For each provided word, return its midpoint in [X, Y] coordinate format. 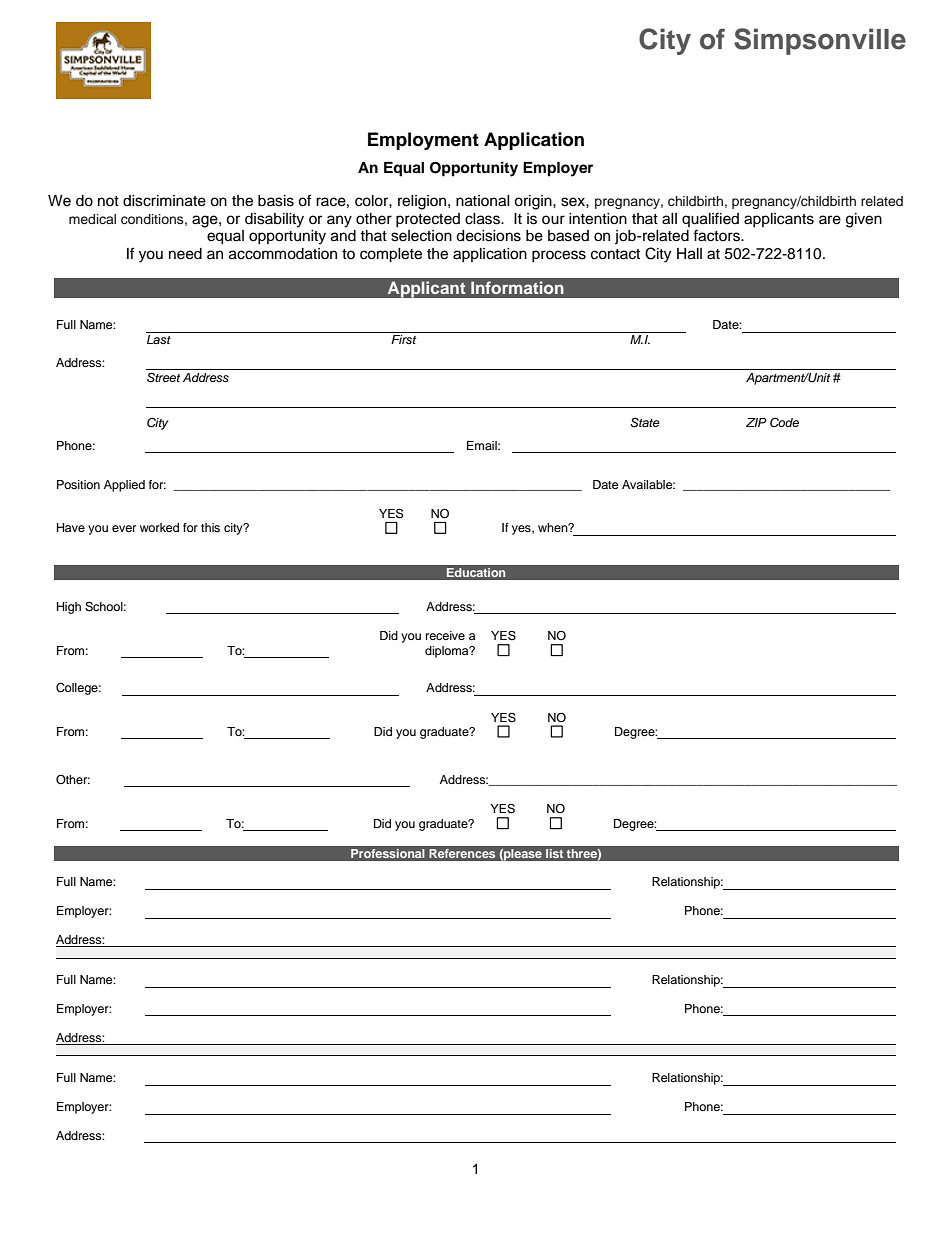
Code [784, 422]
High [69, 608]
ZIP [756, 422]
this [210, 527]
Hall [689, 254]
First [403, 339]
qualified [710, 219]
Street [163, 377]
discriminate [164, 201]
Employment [423, 141]
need [185, 254]
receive [445, 635]
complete [391, 255]
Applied [124, 486]
